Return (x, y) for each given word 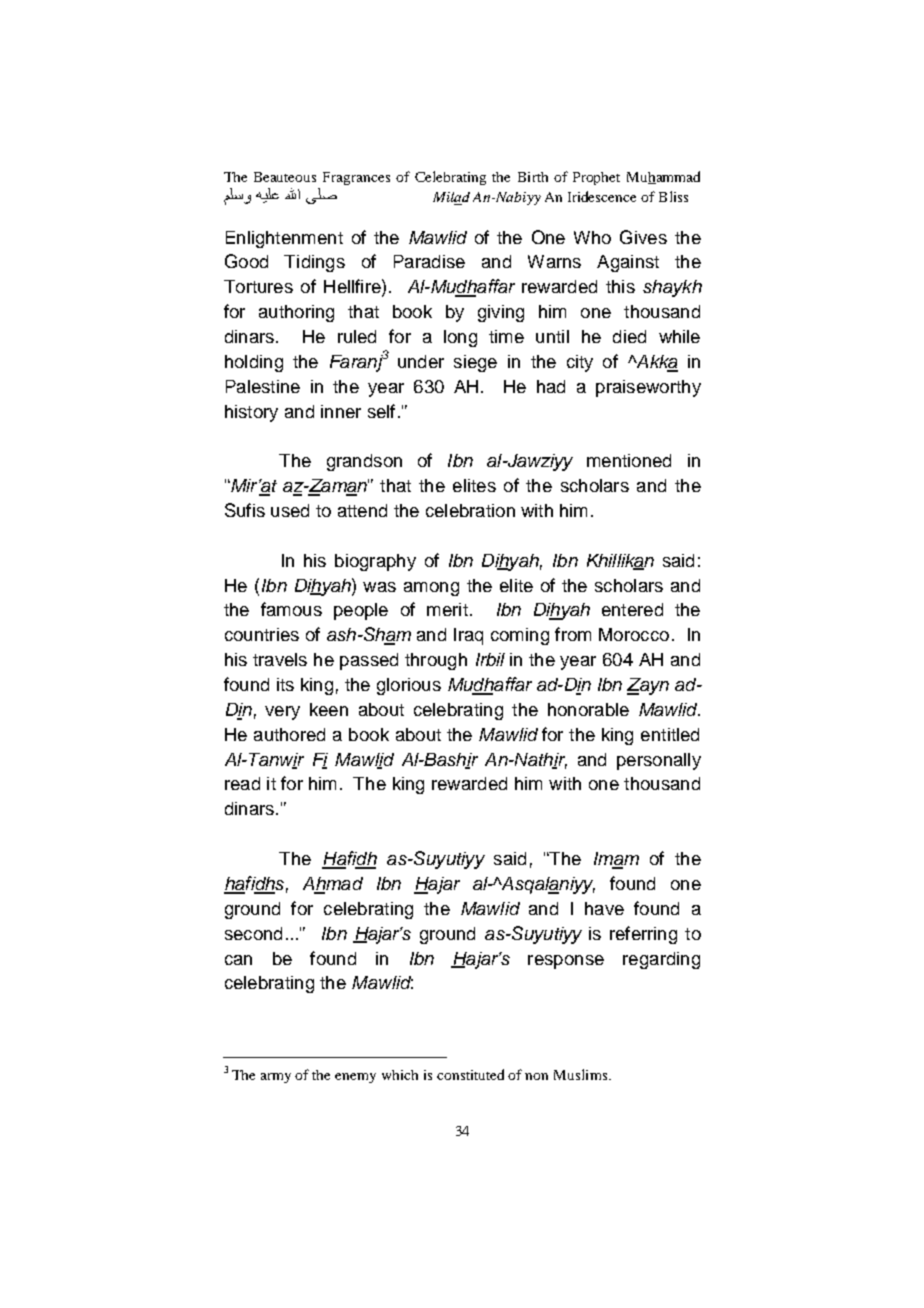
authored (289, 734)
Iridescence (602, 196)
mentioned (629, 460)
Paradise (429, 261)
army (276, 1078)
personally (659, 761)
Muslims (580, 1074)
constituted (470, 1074)
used (290, 510)
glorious (409, 686)
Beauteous (285, 177)
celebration (470, 510)
